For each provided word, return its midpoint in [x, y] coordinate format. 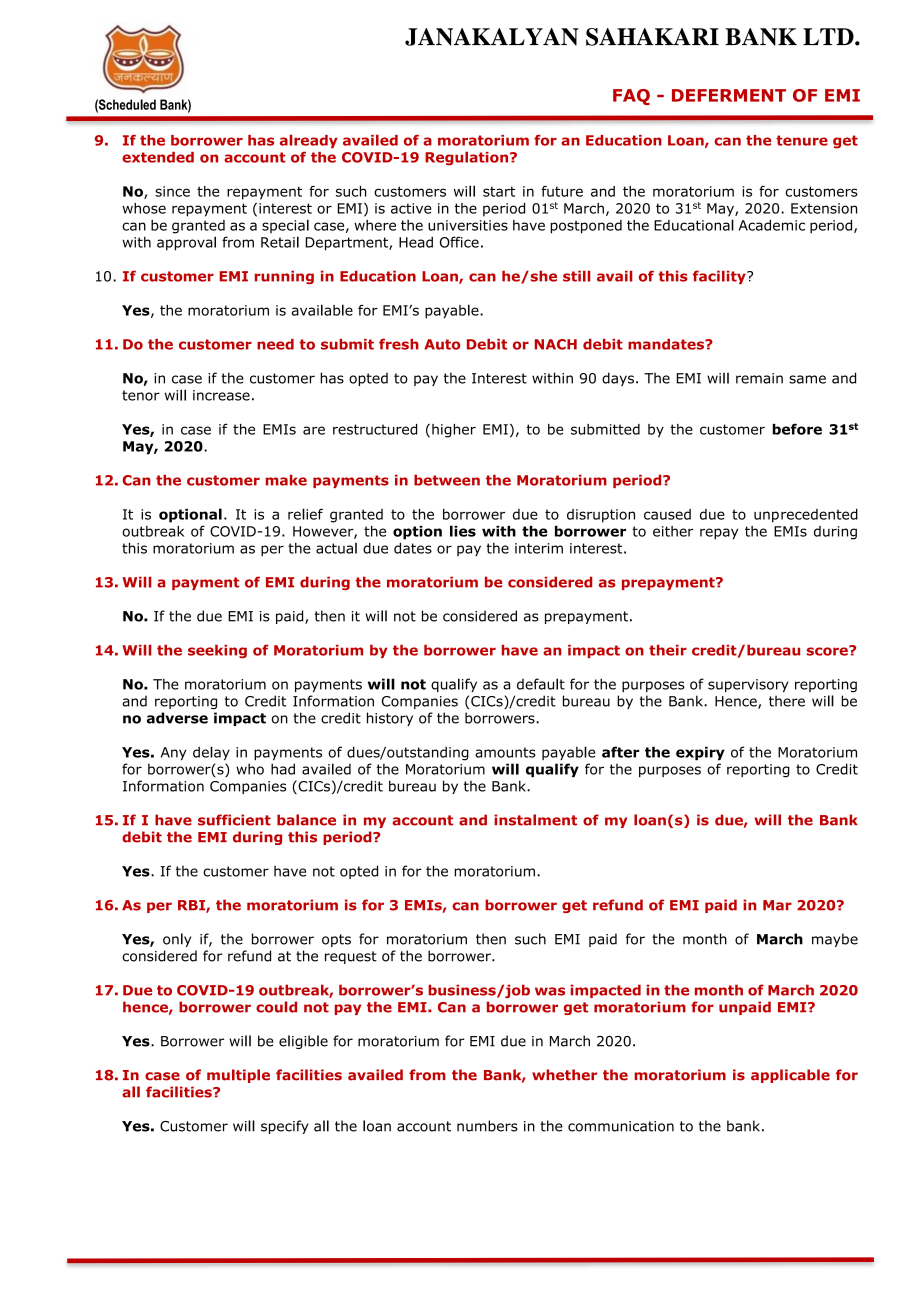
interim [539, 548]
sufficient [234, 820]
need [275, 344]
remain [759, 378]
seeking [217, 652]
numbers [487, 1126]
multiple [238, 1076]
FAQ [631, 97]
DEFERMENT [729, 95]
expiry [700, 753]
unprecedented [806, 516]
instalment [535, 820]
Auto [442, 344]
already [309, 142]
